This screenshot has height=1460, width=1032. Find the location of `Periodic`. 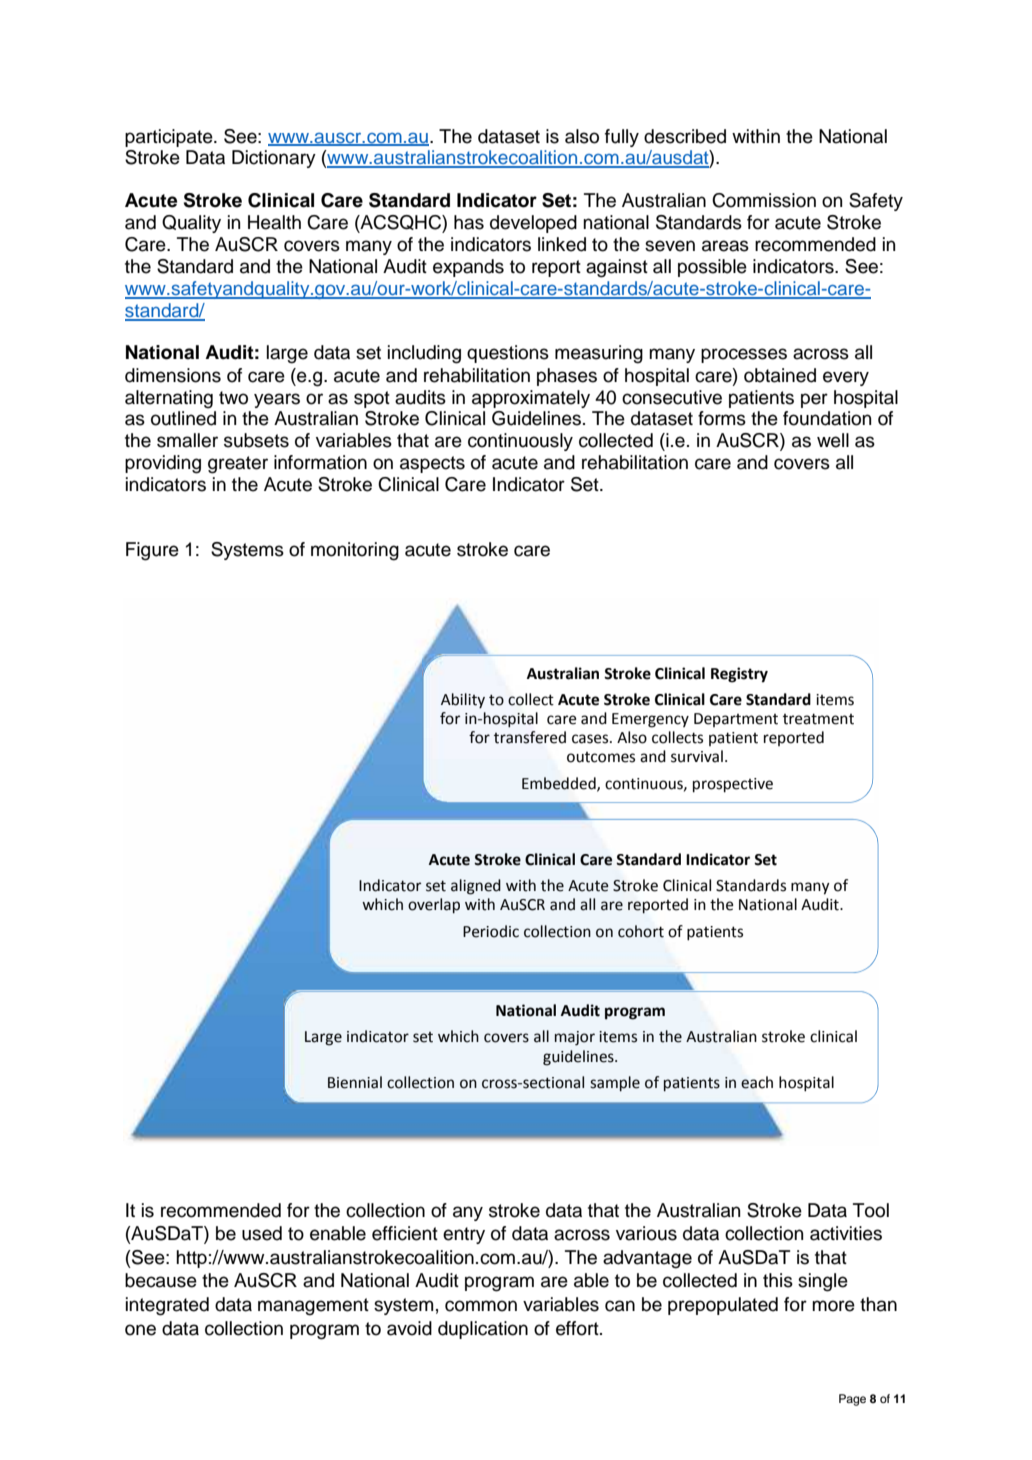

Periodic is located at coordinates (491, 931).
